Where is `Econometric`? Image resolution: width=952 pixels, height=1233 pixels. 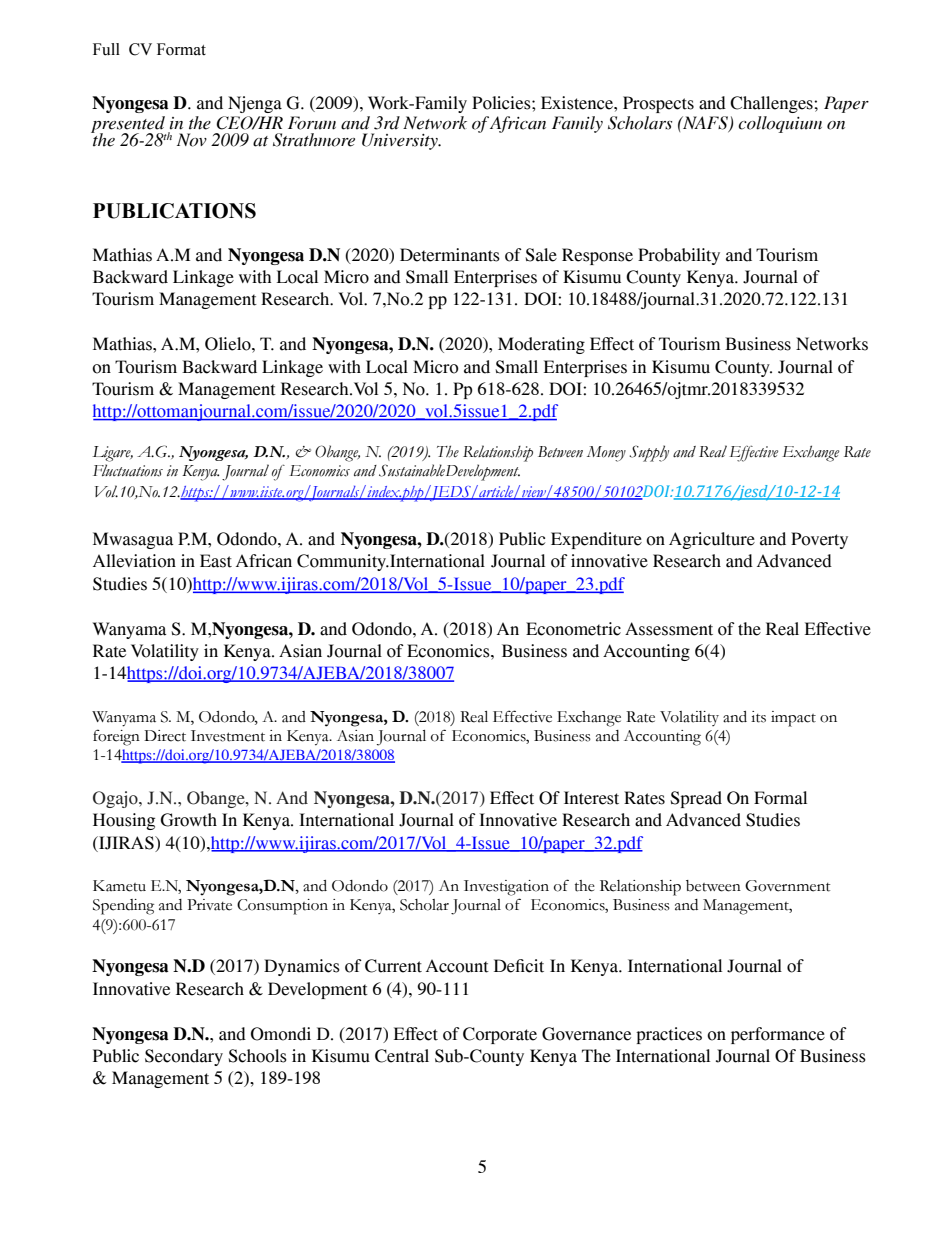 Econometric is located at coordinates (573, 629).
